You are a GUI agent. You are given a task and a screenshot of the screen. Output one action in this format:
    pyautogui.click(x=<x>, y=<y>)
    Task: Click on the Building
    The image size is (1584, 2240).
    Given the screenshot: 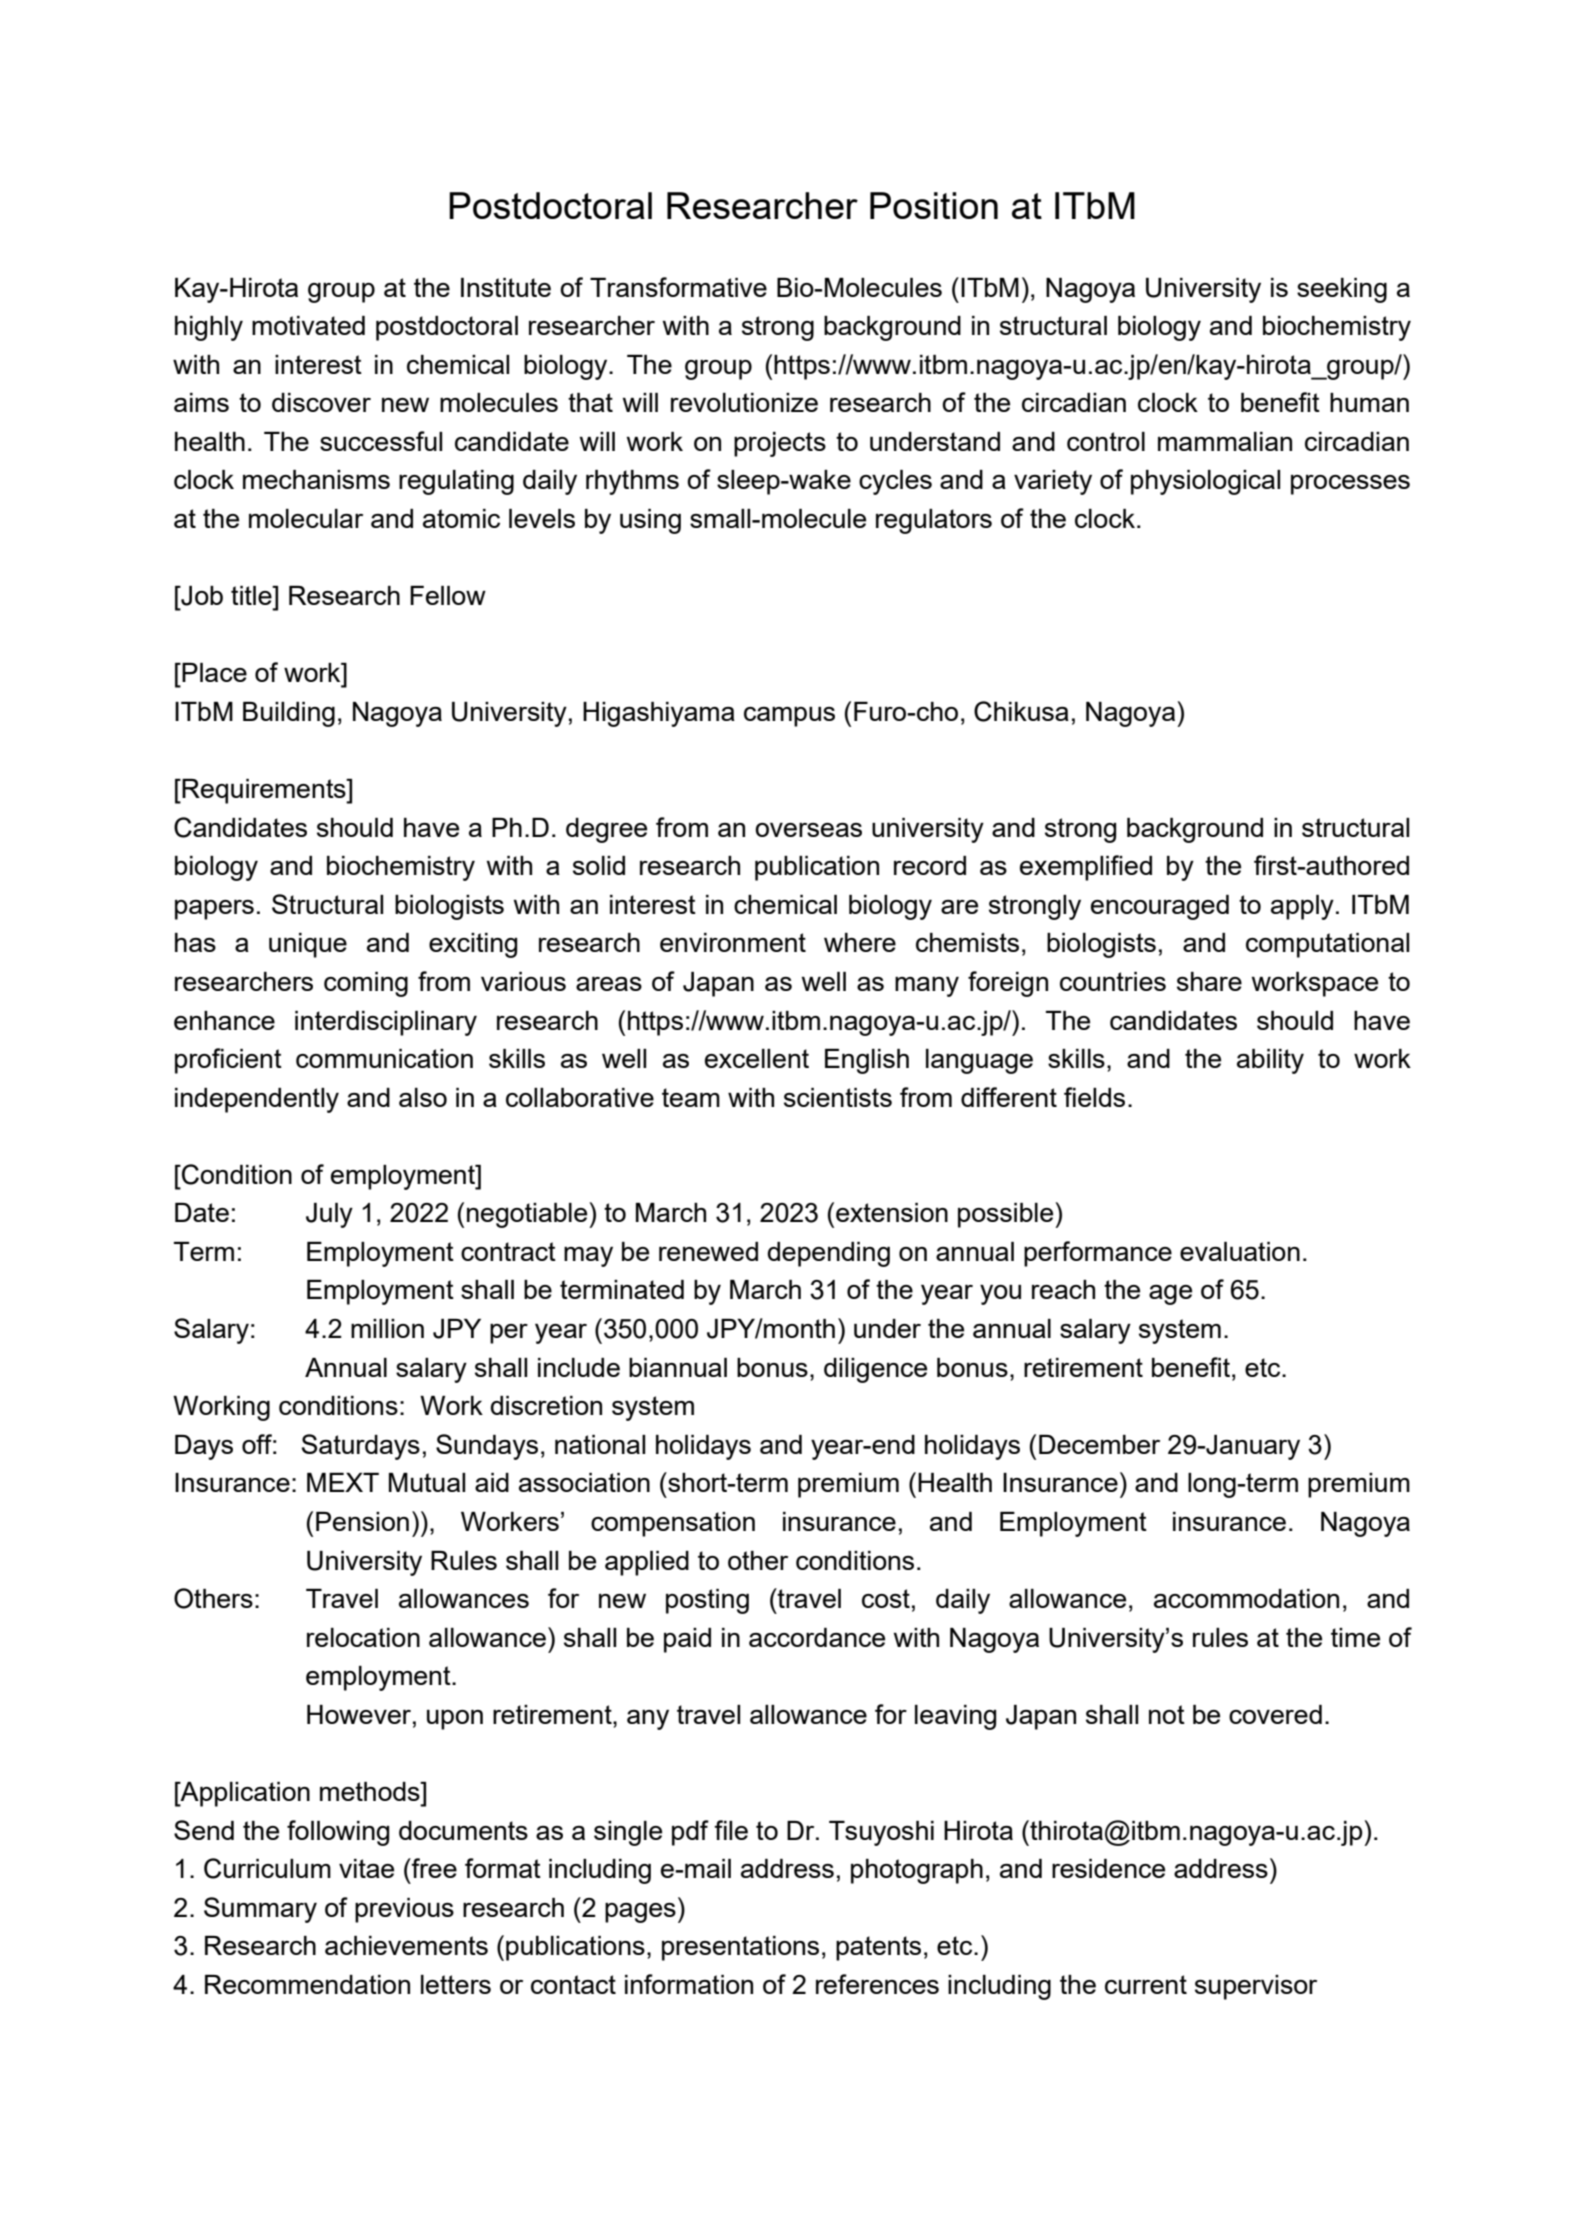 What is the action you would take?
    pyautogui.click(x=289, y=714)
